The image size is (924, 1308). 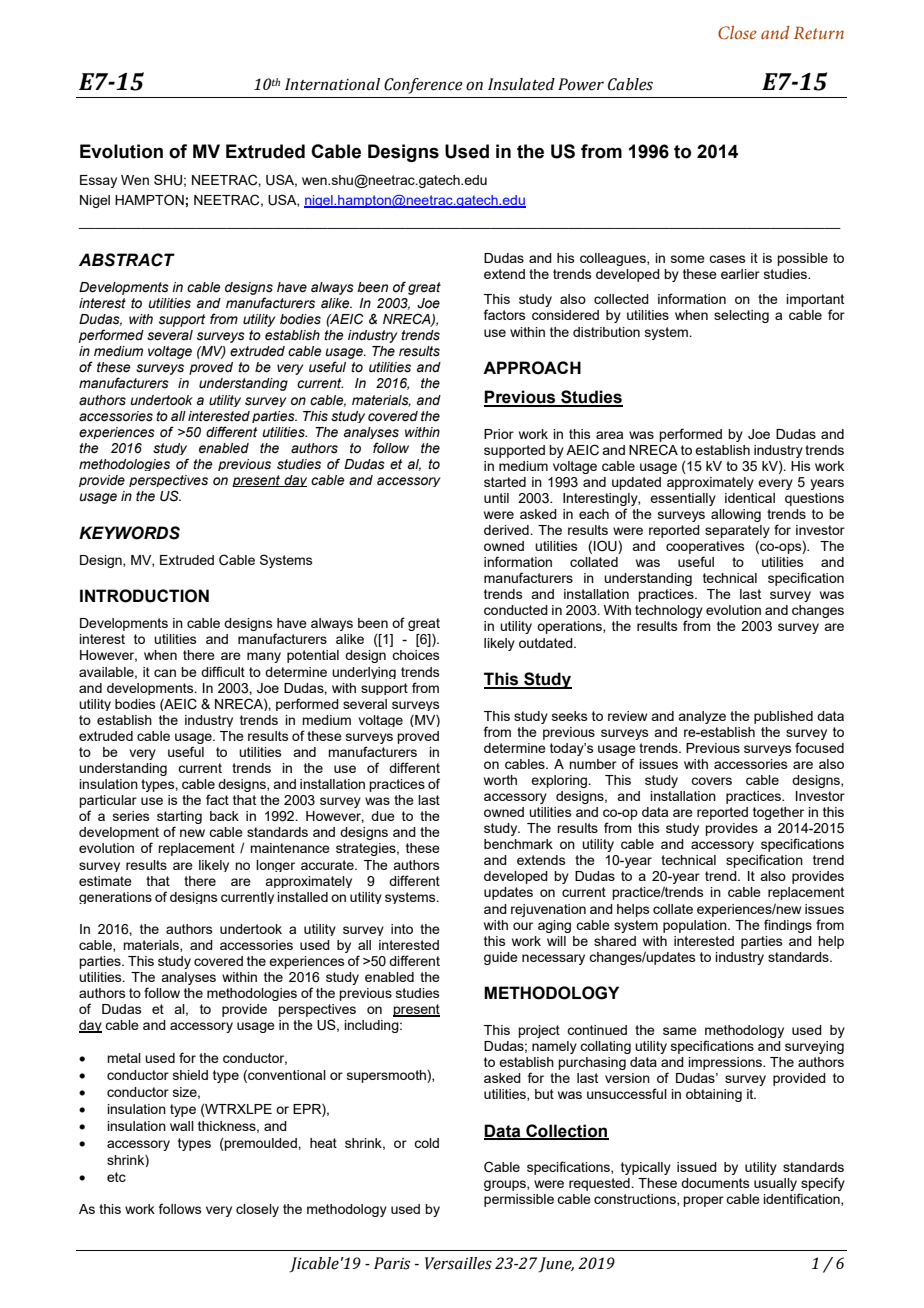 I want to click on Prior, so click(x=499, y=434).
